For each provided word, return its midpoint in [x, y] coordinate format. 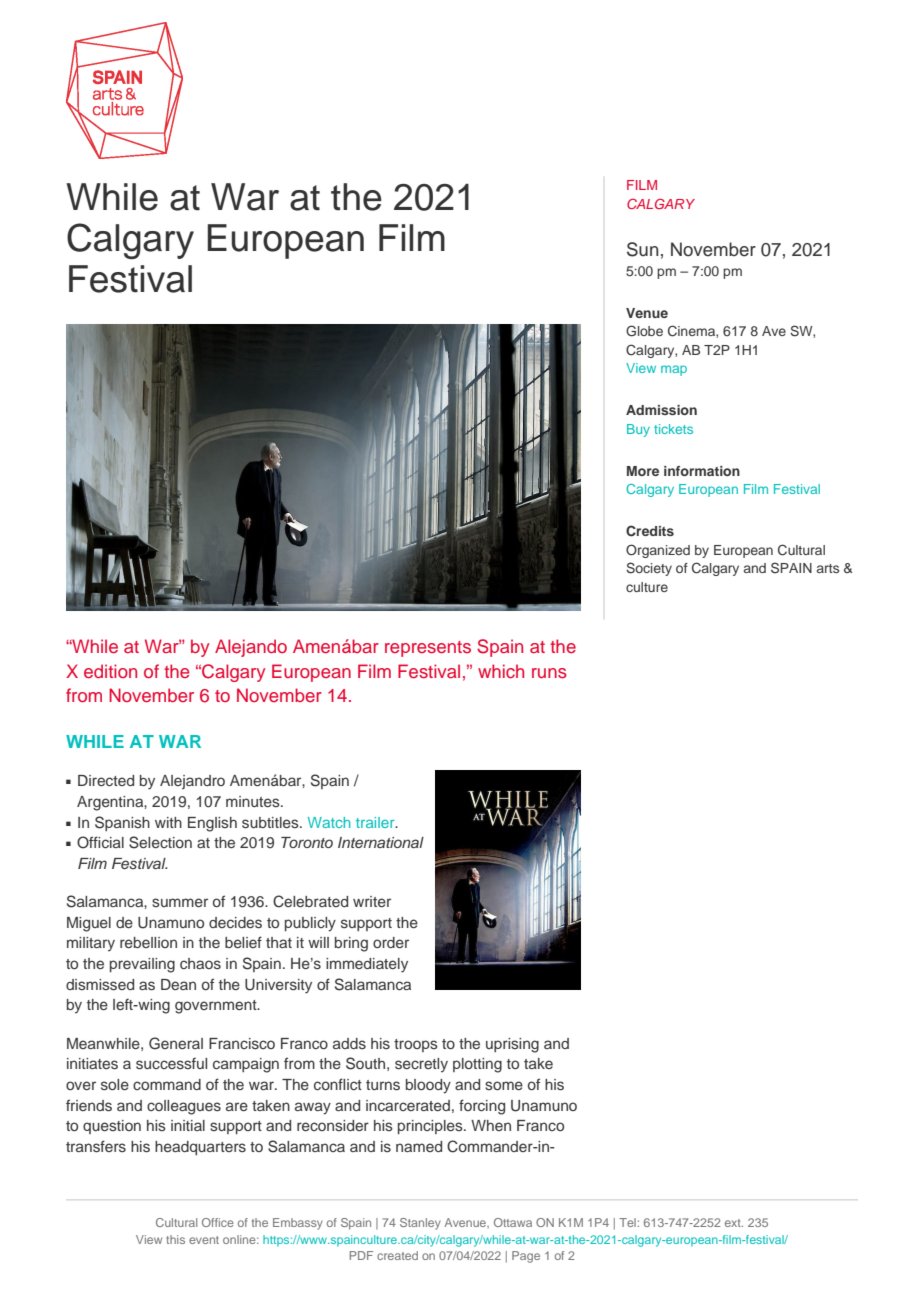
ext [734, 1223]
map [674, 370]
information [702, 471]
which [501, 671]
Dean [178, 984]
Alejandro [192, 782]
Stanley [420, 1224]
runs [549, 673]
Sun [643, 249]
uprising [512, 1045]
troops [416, 1045]
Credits [650, 531]
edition [110, 671]
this [175, 1239]
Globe [644, 331]
